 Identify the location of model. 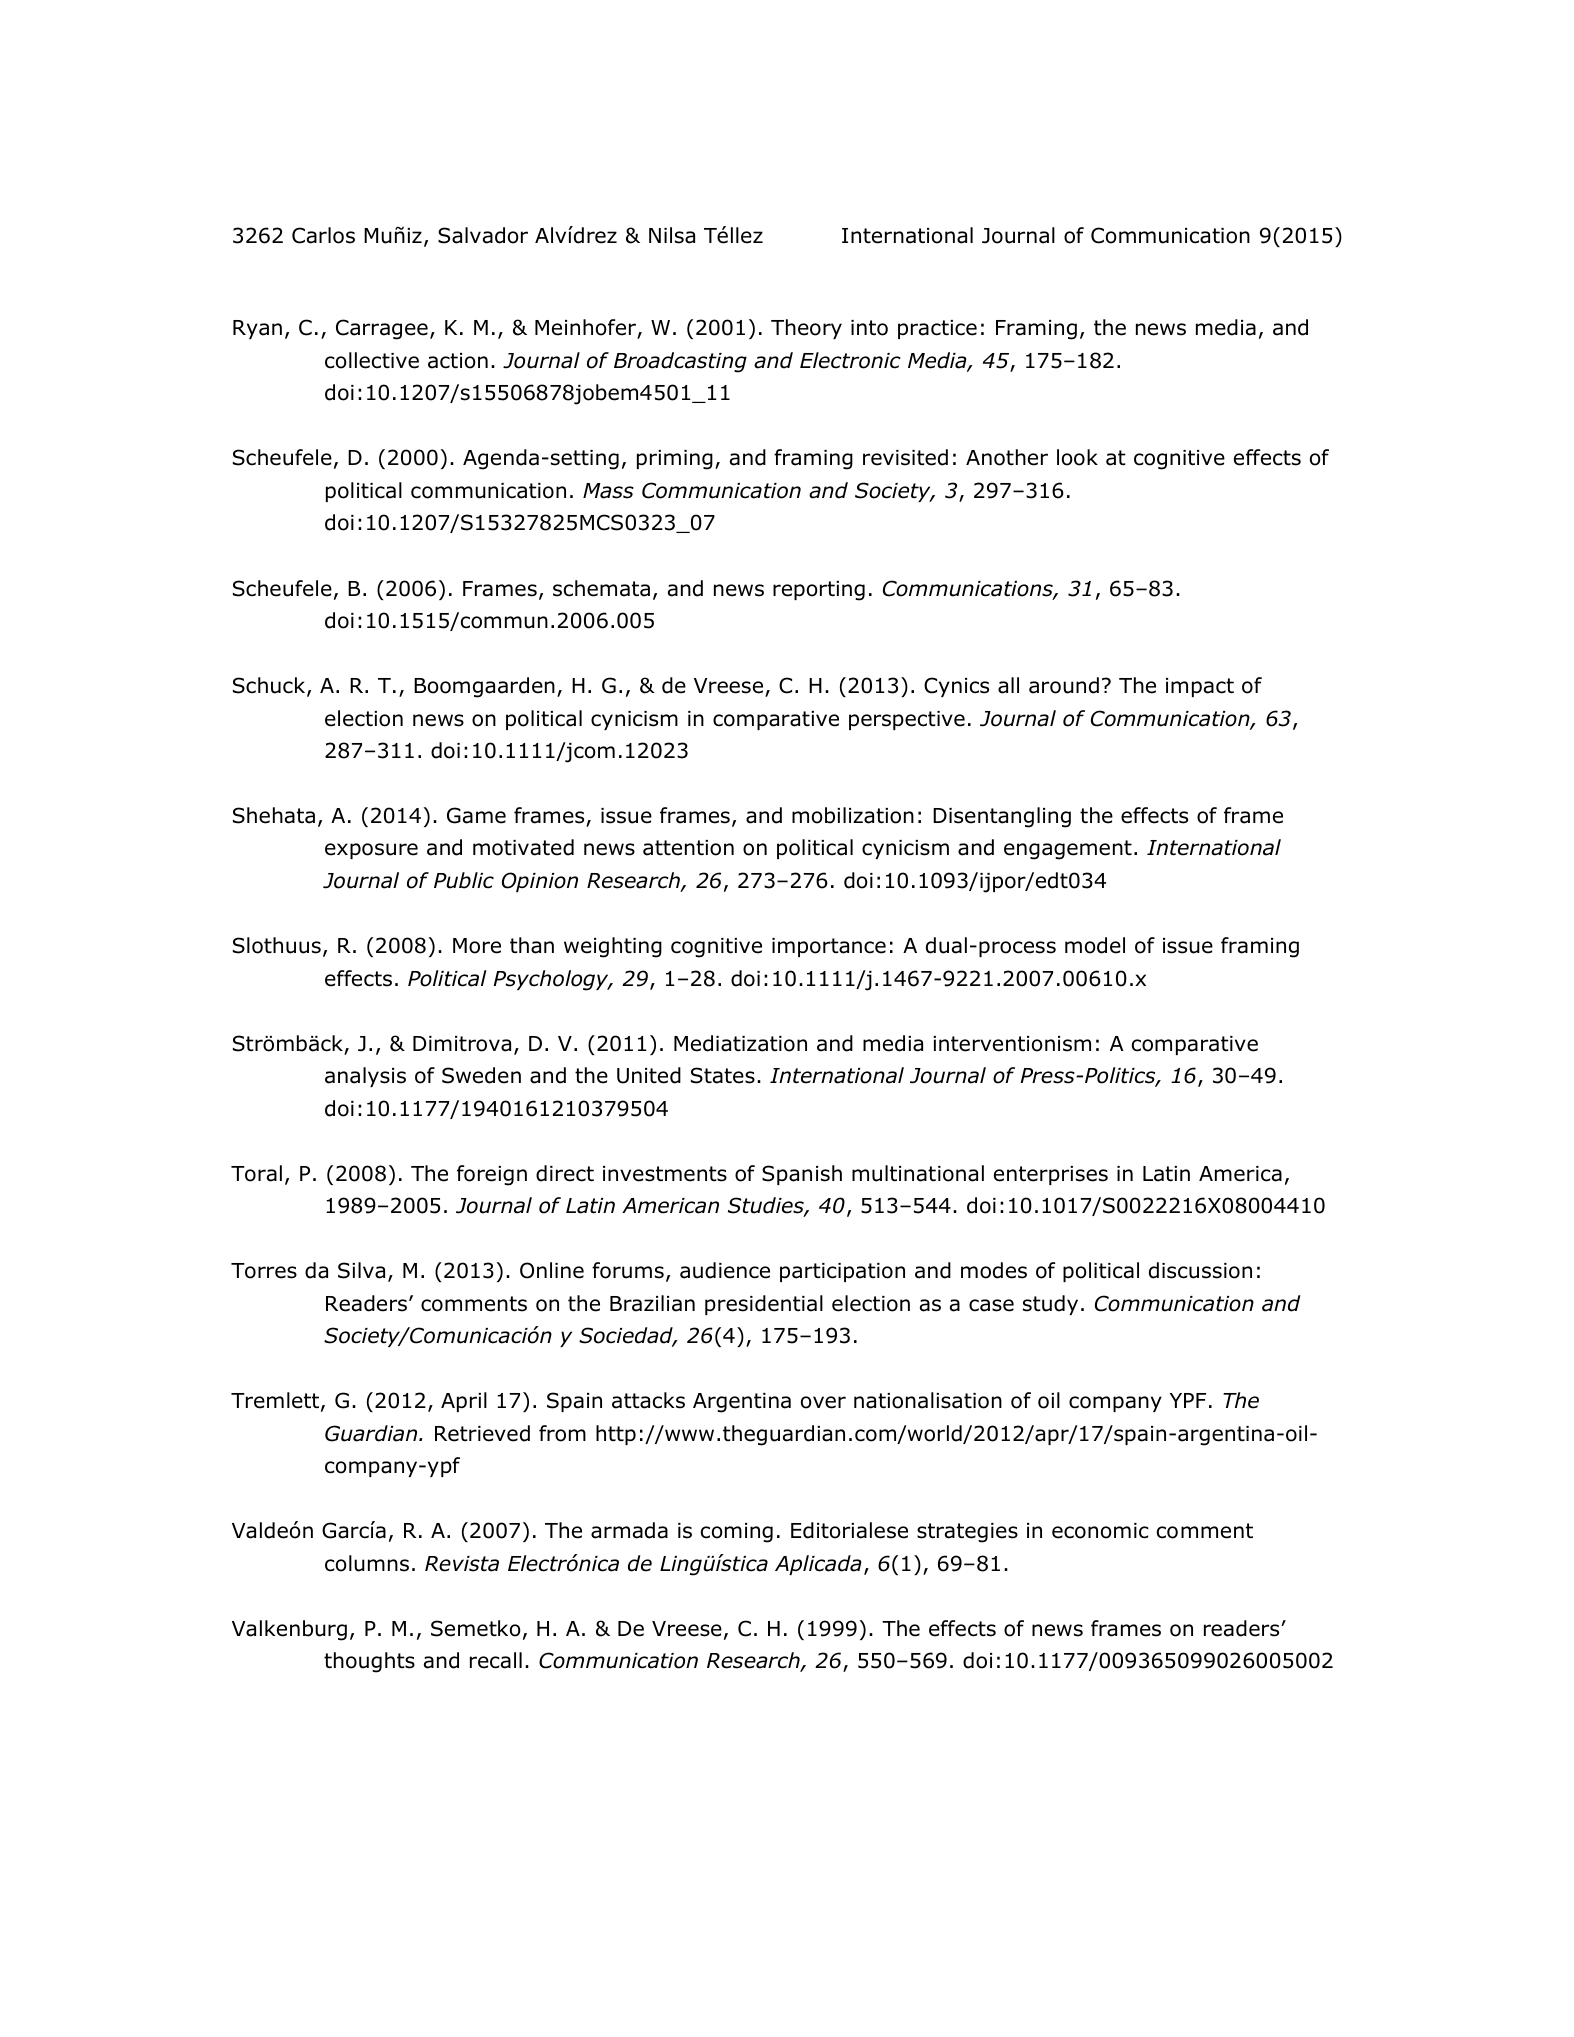
(1095, 945).
